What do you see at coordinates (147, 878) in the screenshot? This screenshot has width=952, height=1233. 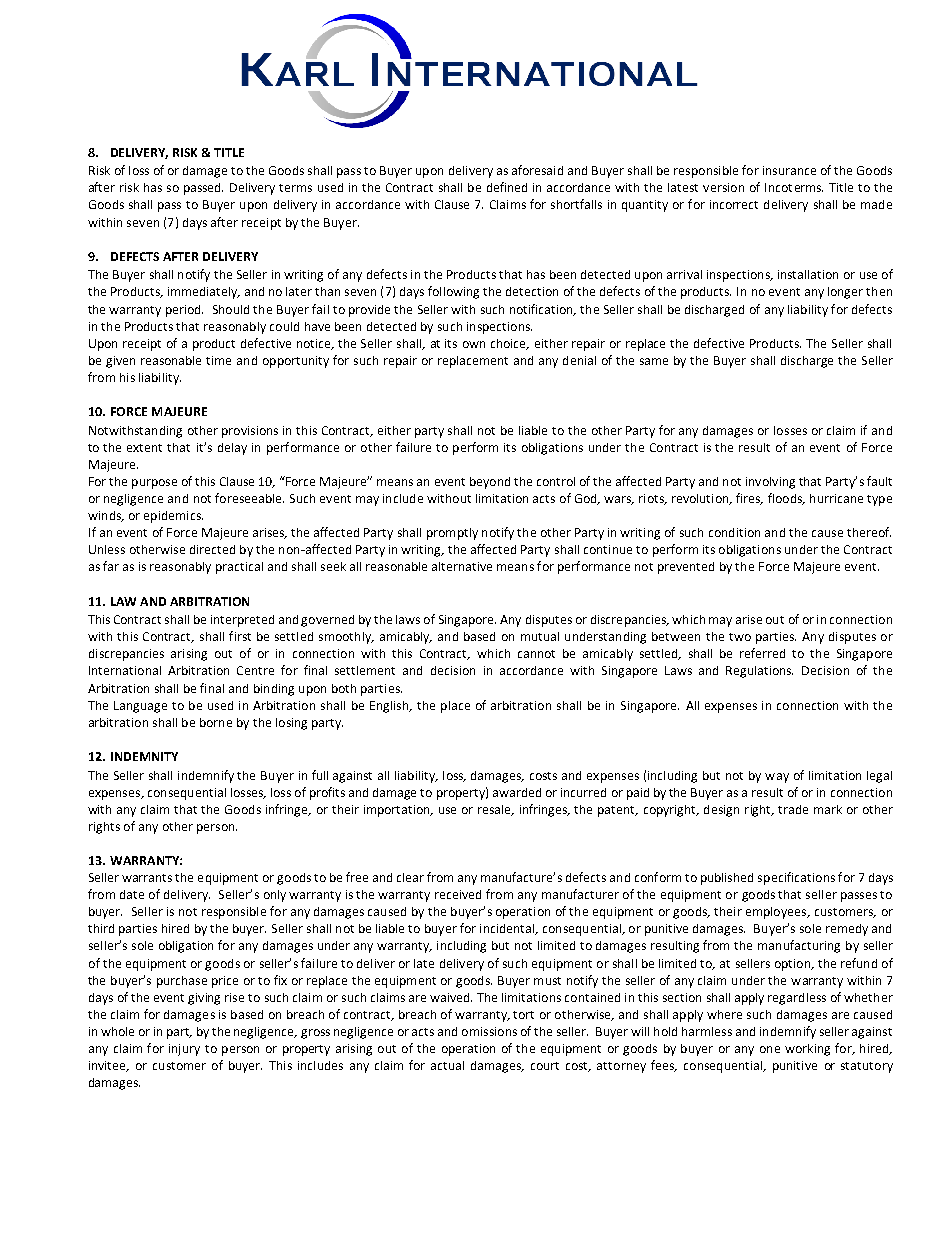 I see `warrants` at bounding box center [147, 878].
